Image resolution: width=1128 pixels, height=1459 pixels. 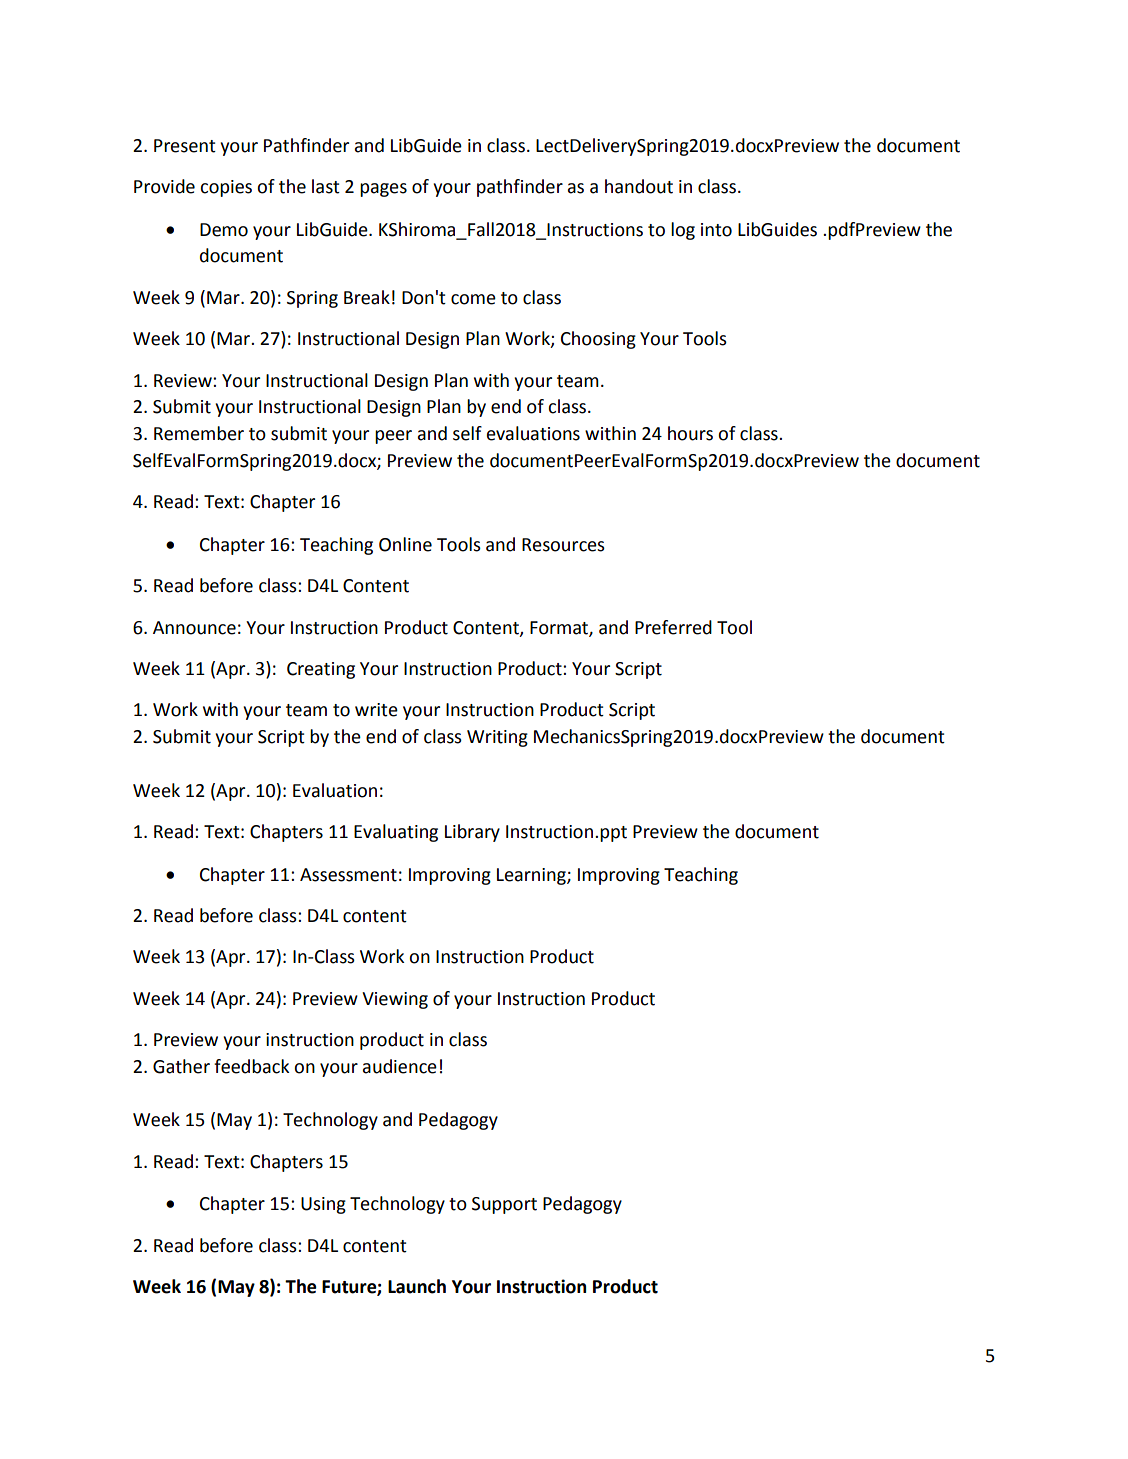 What do you see at coordinates (417, 1286) in the screenshot?
I see `Launch` at bounding box center [417, 1286].
